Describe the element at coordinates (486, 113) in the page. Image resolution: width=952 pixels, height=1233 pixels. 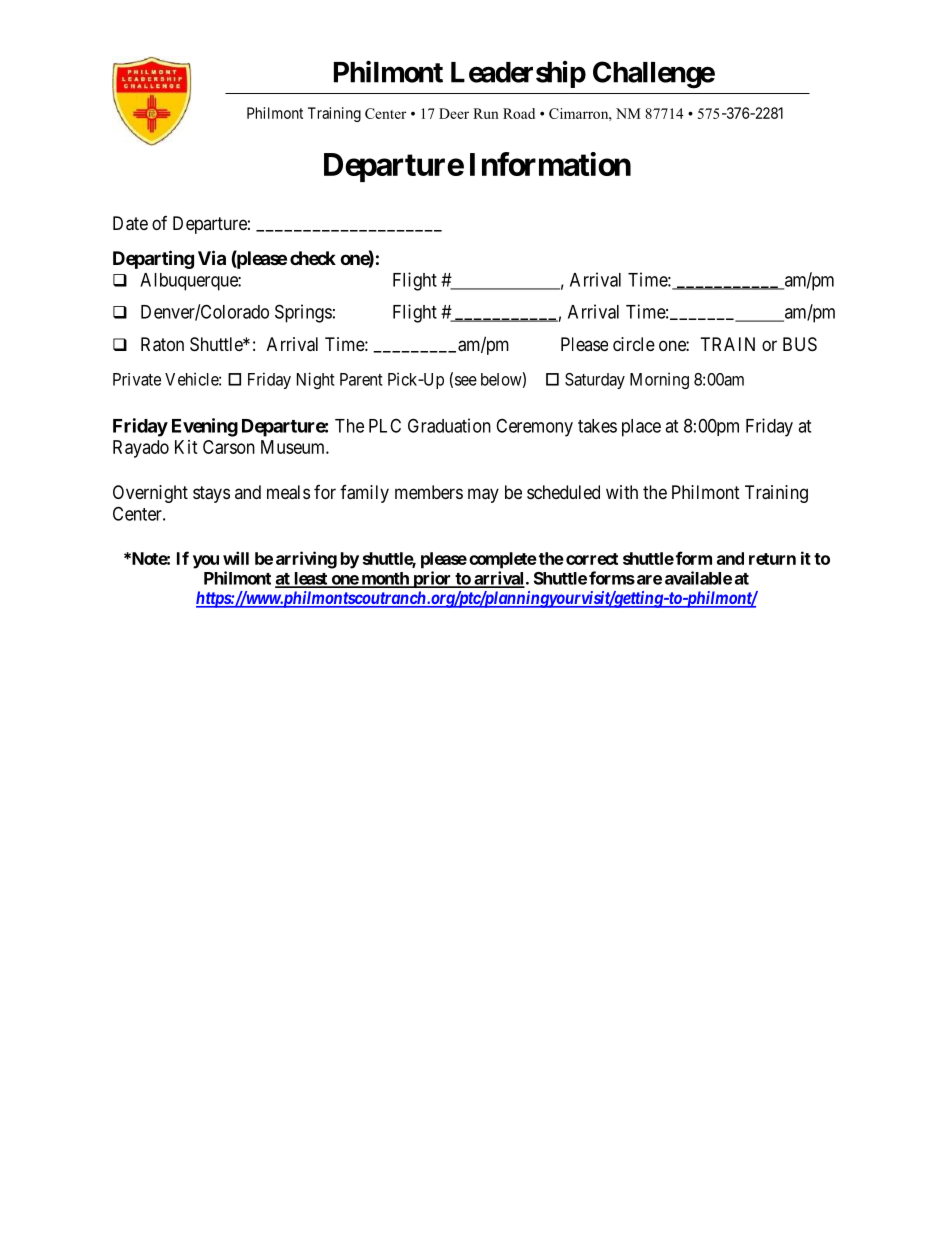
I see `Run` at that location.
